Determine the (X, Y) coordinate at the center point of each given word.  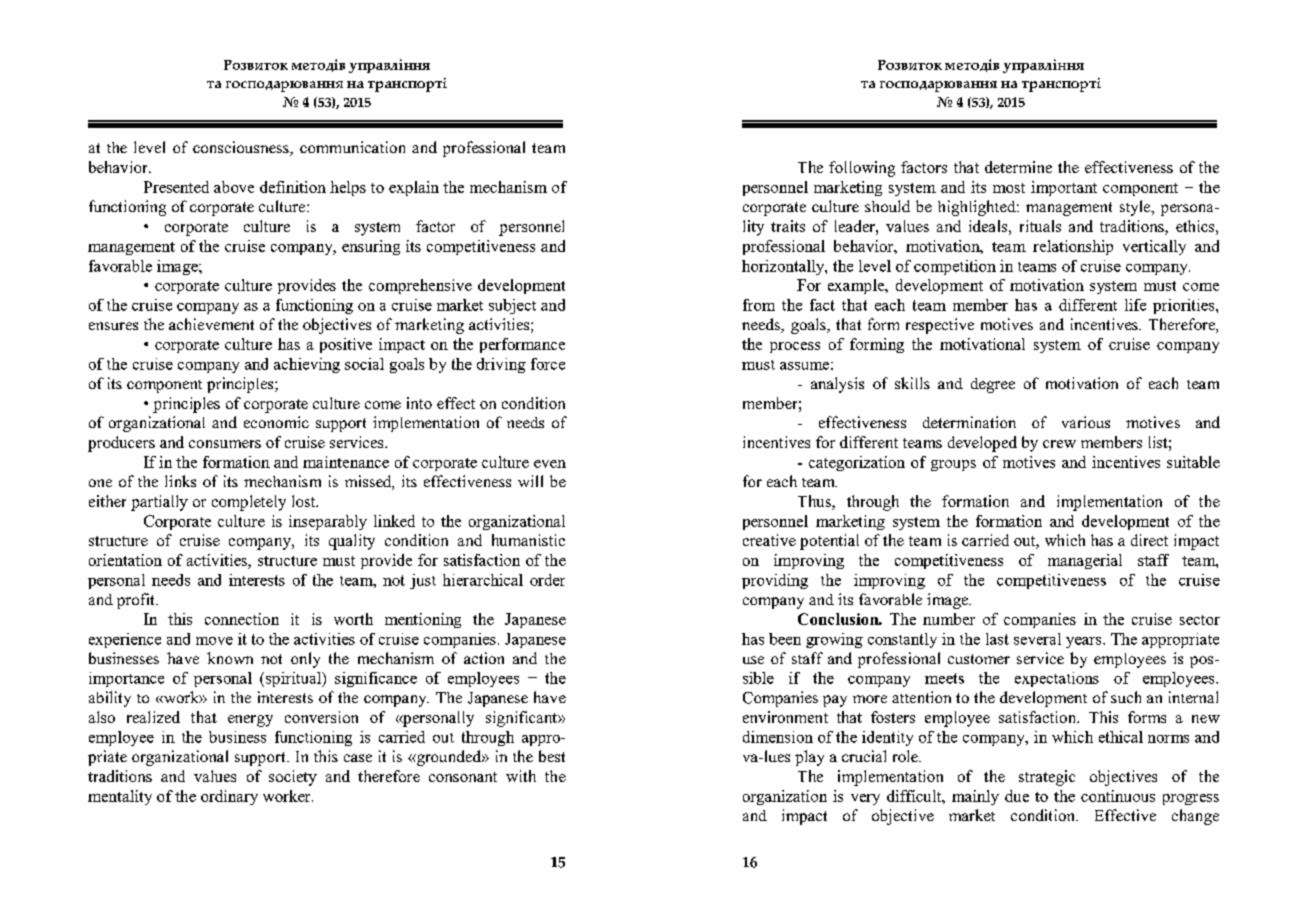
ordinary (229, 797)
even (550, 464)
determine (1018, 167)
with (521, 776)
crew (1059, 444)
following (862, 169)
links (180, 481)
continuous (1118, 796)
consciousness (242, 148)
